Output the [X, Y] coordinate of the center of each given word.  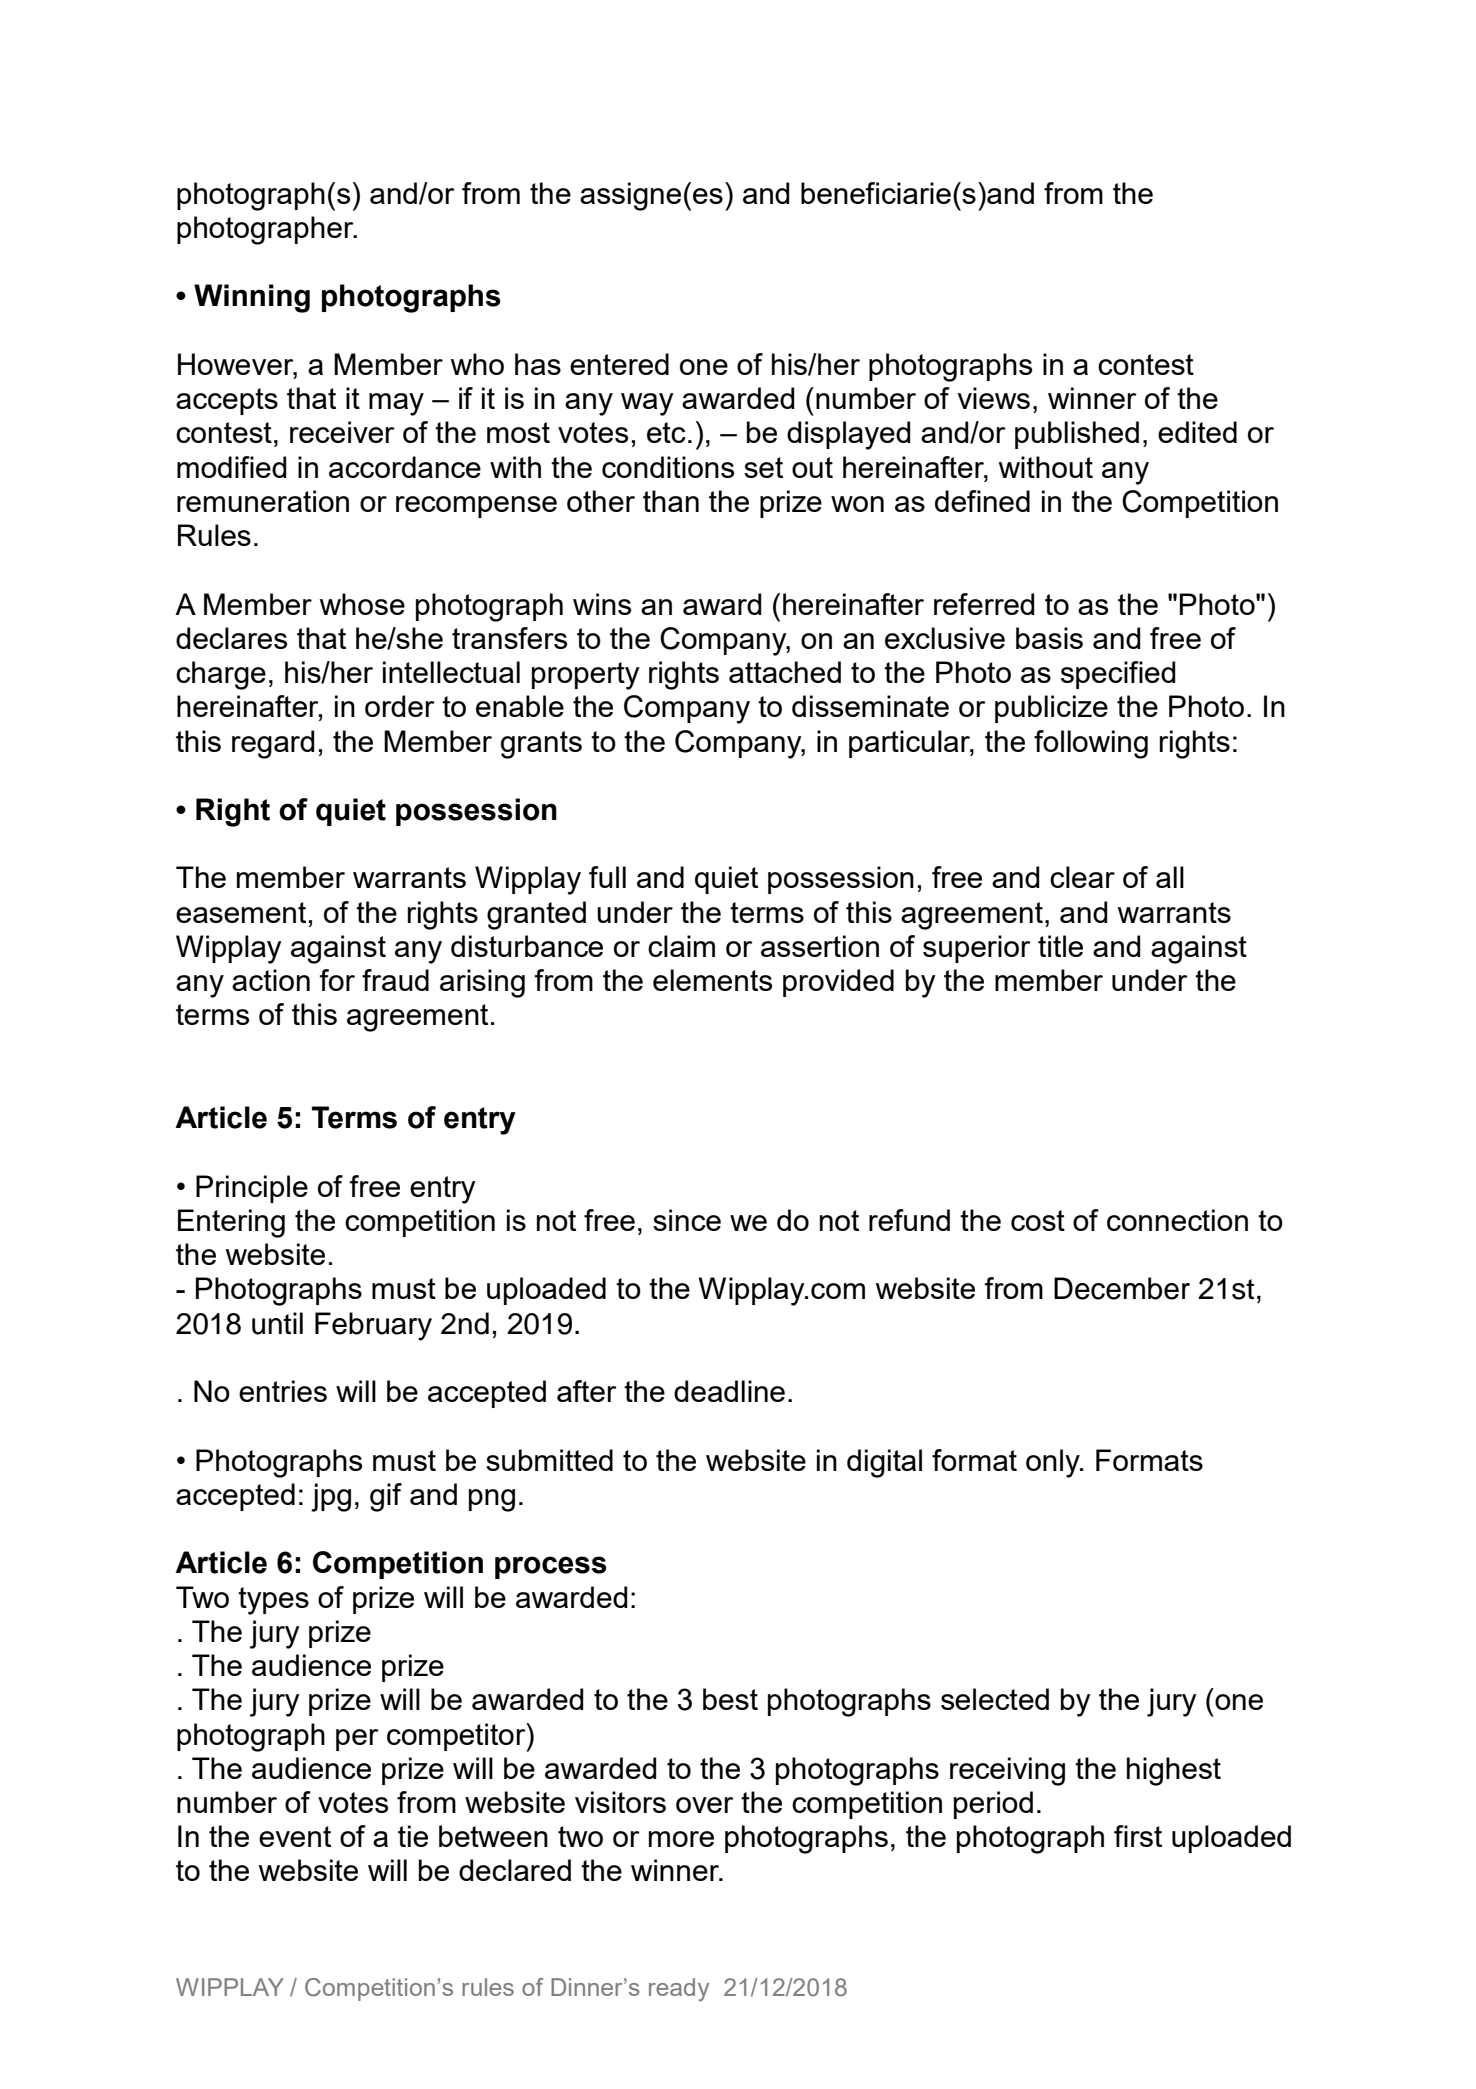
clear [1082, 877]
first [1138, 1836]
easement [241, 912]
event [295, 1836]
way [647, 404]
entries [283, 1391]
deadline [729, 1391]
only [1054, 1463]
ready [679, 1990]
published [1077, 435]
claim [681, 946]
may [396, 404]
